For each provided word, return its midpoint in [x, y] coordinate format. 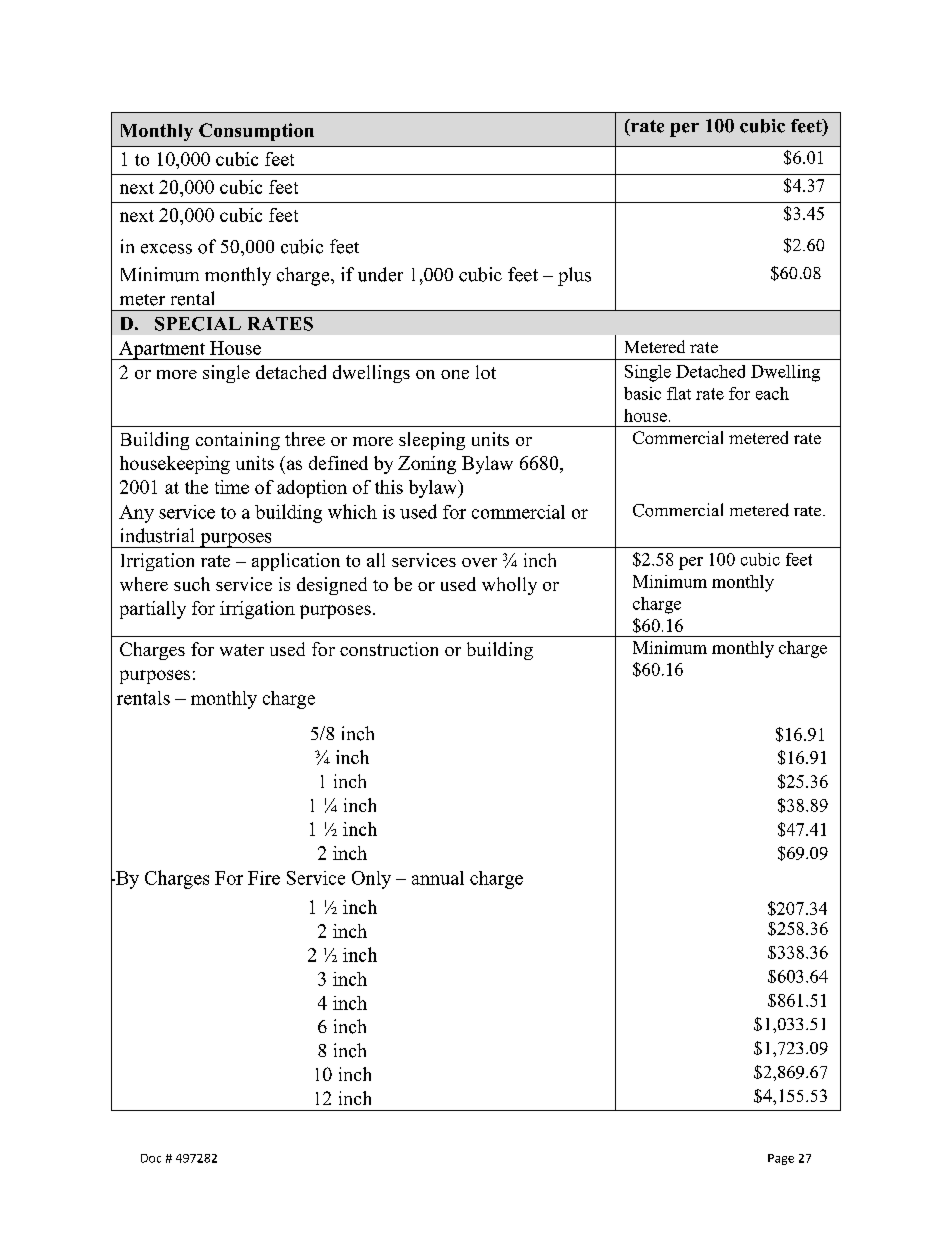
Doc [151, 1158]
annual [438, 878]
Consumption [256, 132]
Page [781, 1159]
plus [574, 276]
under [380, 274]
